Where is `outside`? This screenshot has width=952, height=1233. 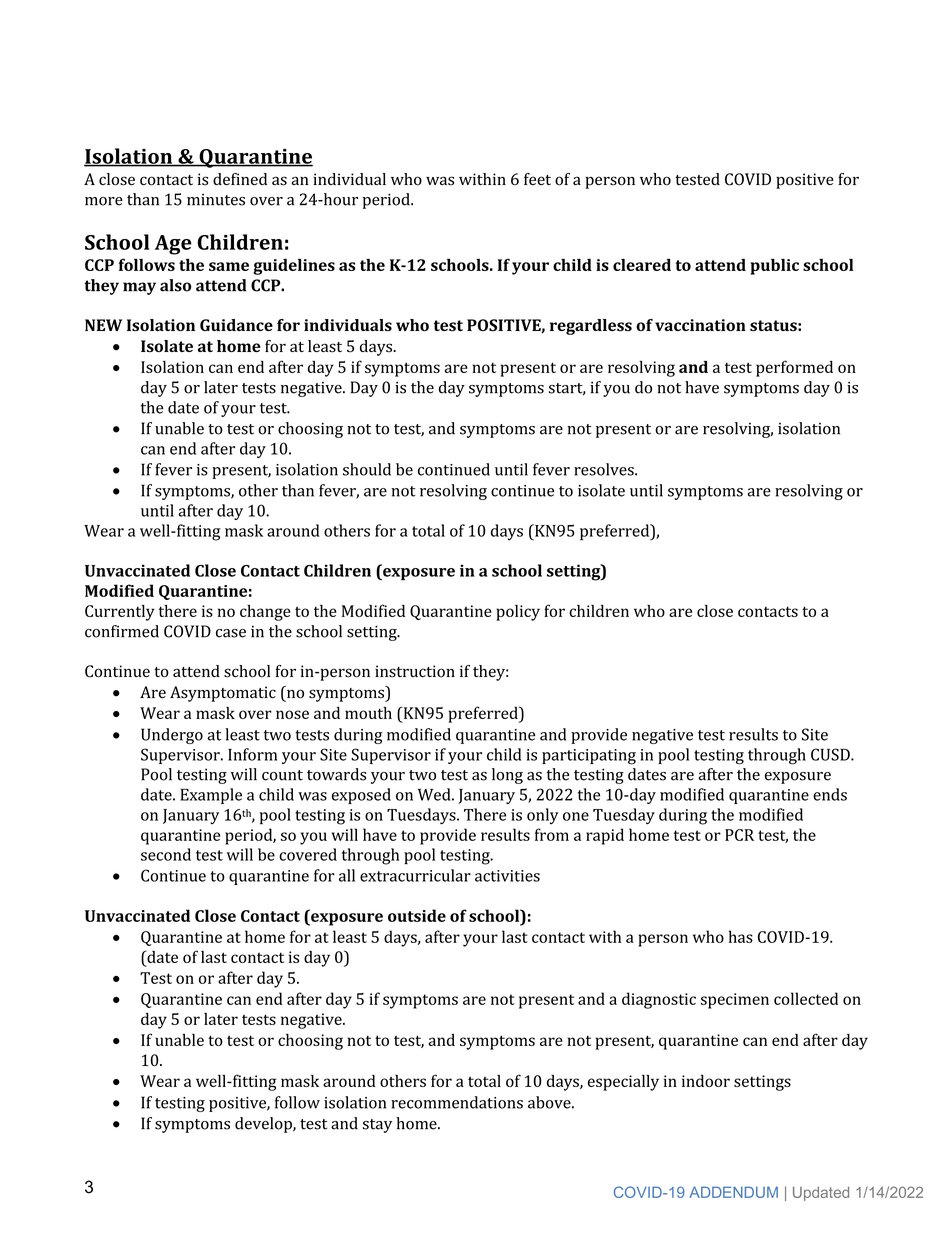 outside is located at coordinates (417, 915).
